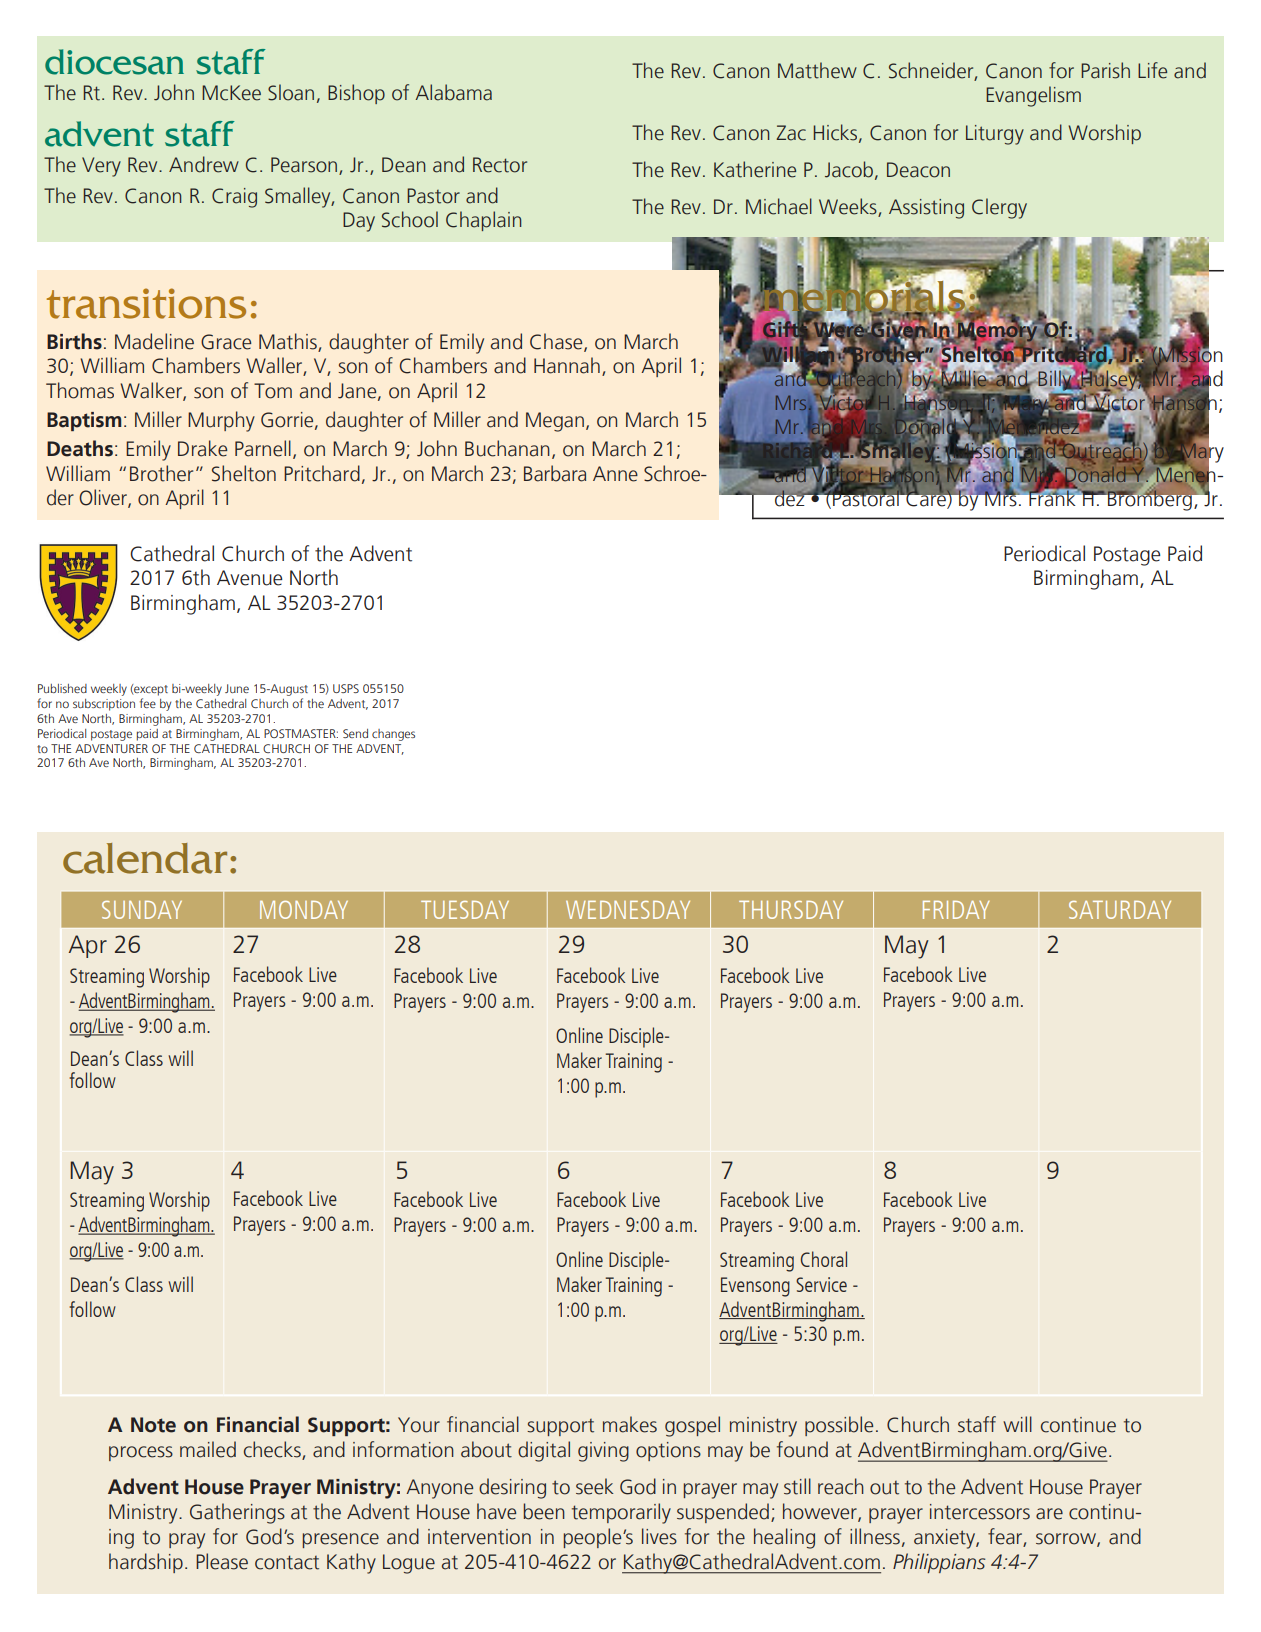 Image resolution: width=1261 pixels, height=1632 pixels. I want to click on Avenue, so click(250, 578).
